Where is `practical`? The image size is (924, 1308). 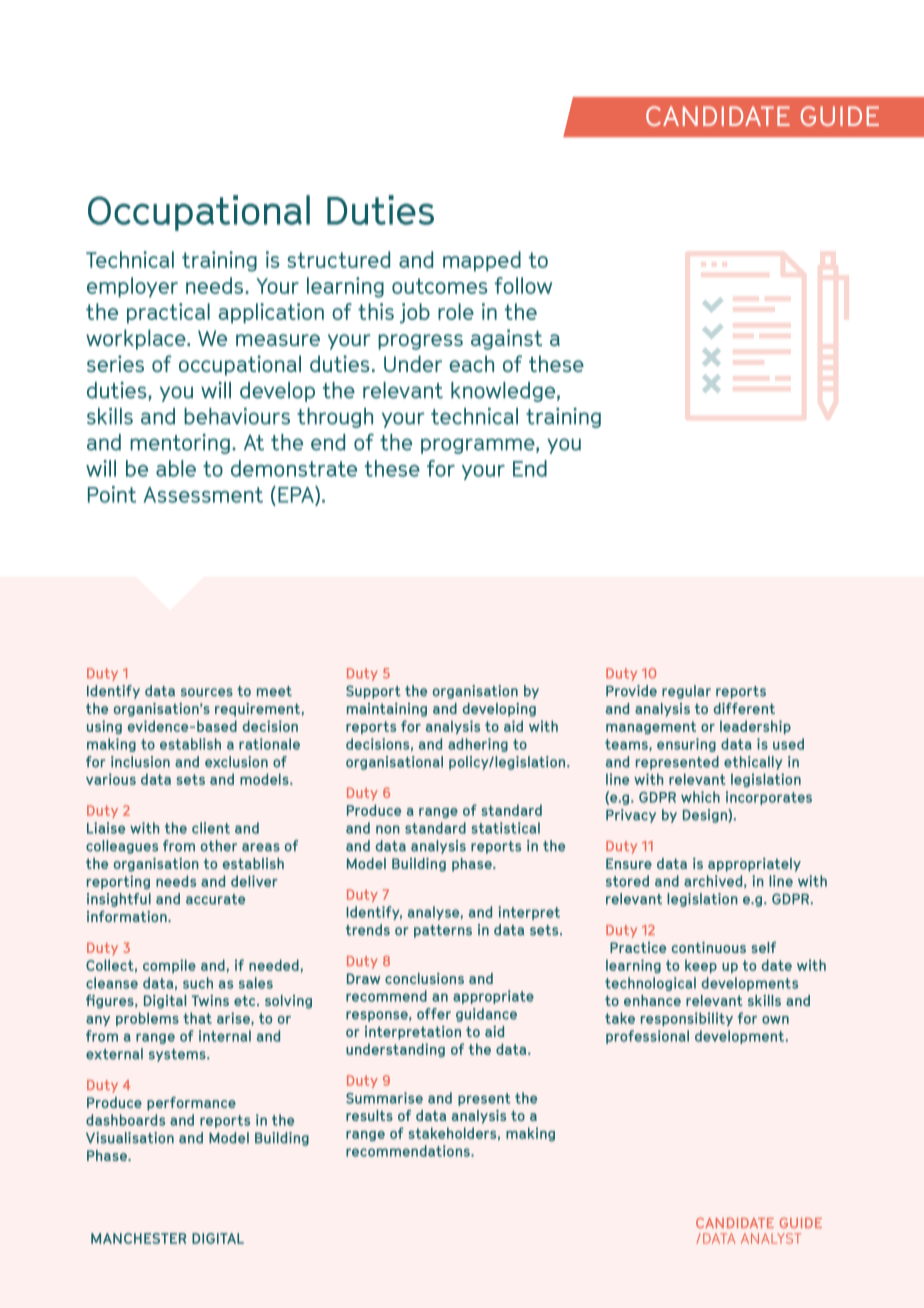
practical is located at coordinates (168, 313).
